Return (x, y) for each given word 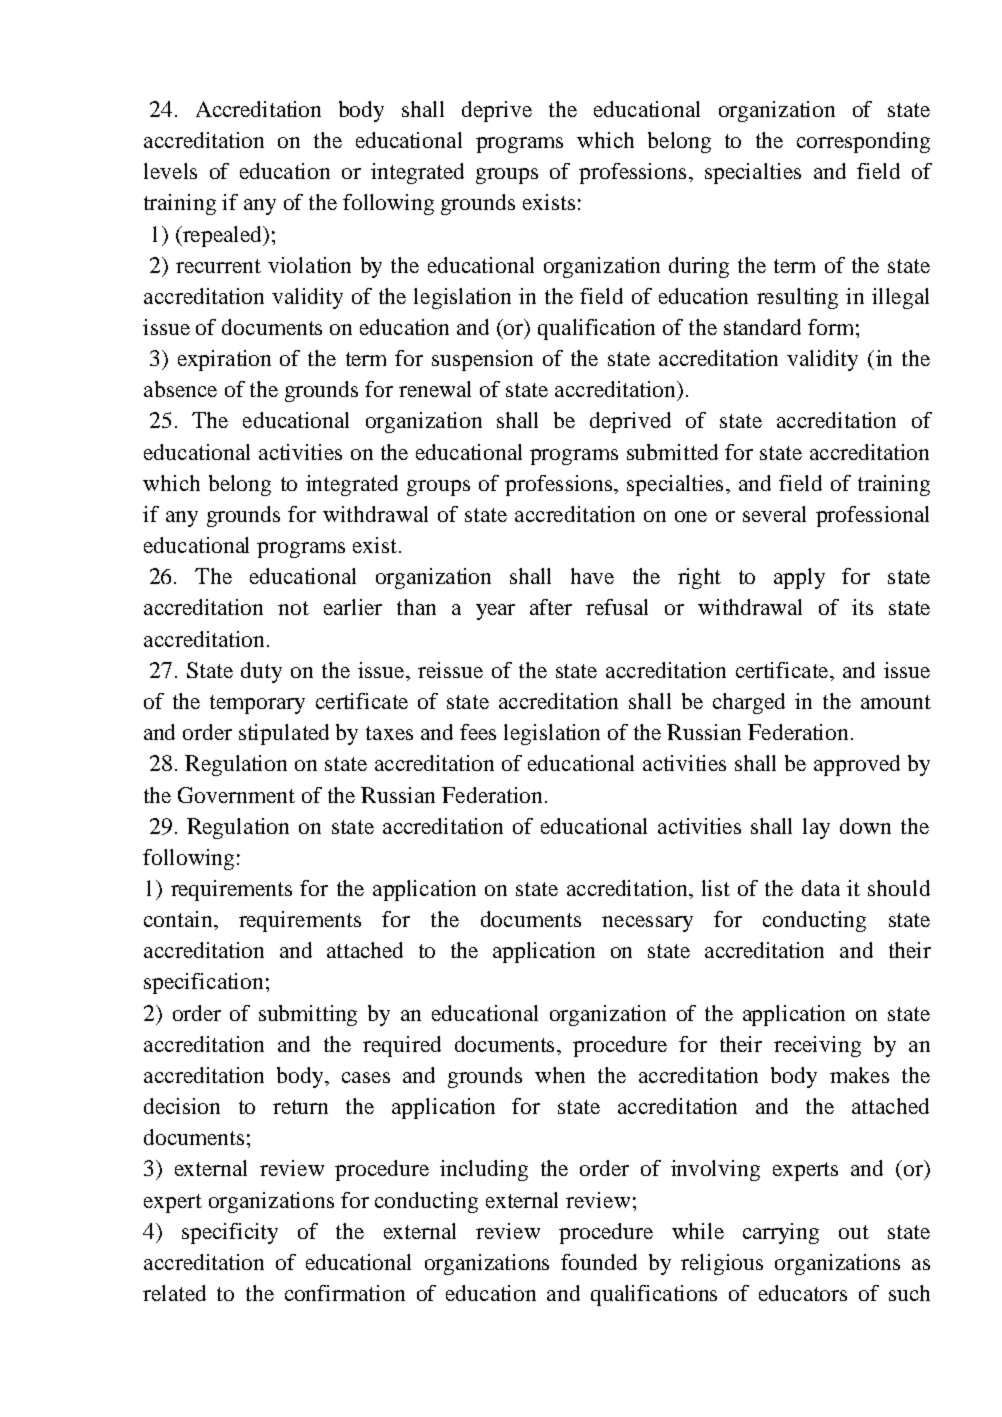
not (293, 608)
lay (816, 828)
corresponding (863, 142)
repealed (222, 236)
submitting (308, 1015)
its (862, 607)
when (560, 1075)
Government (236, 795)
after (551, 607)
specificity (230, 1233)
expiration (224, 360)
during (699, 267)
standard (762, 327)
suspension (482, 360)
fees (478, 732)
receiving (817, 1046)
